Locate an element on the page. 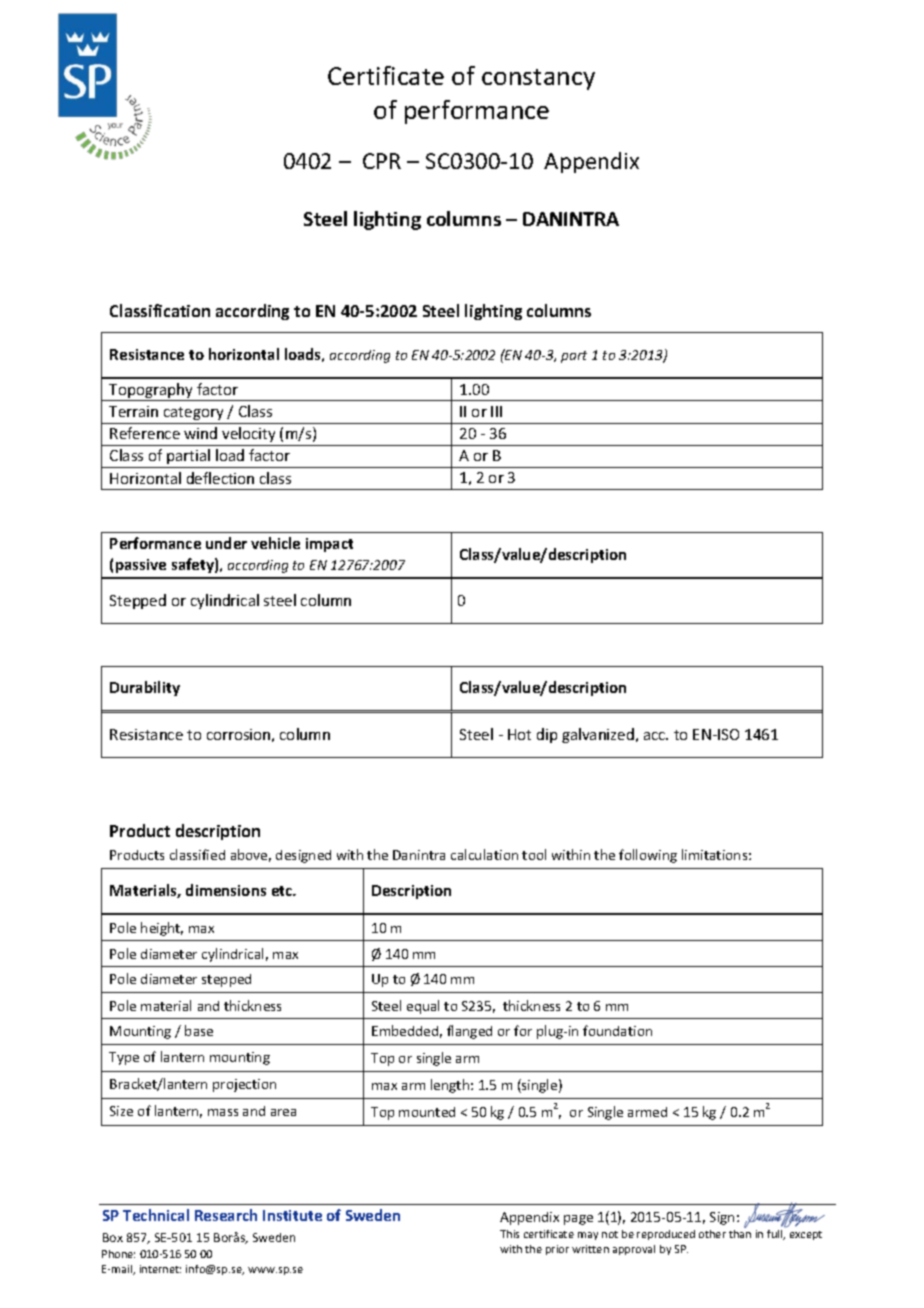 The image size is (924, 1308). following is located at coordinates (648, 856).
